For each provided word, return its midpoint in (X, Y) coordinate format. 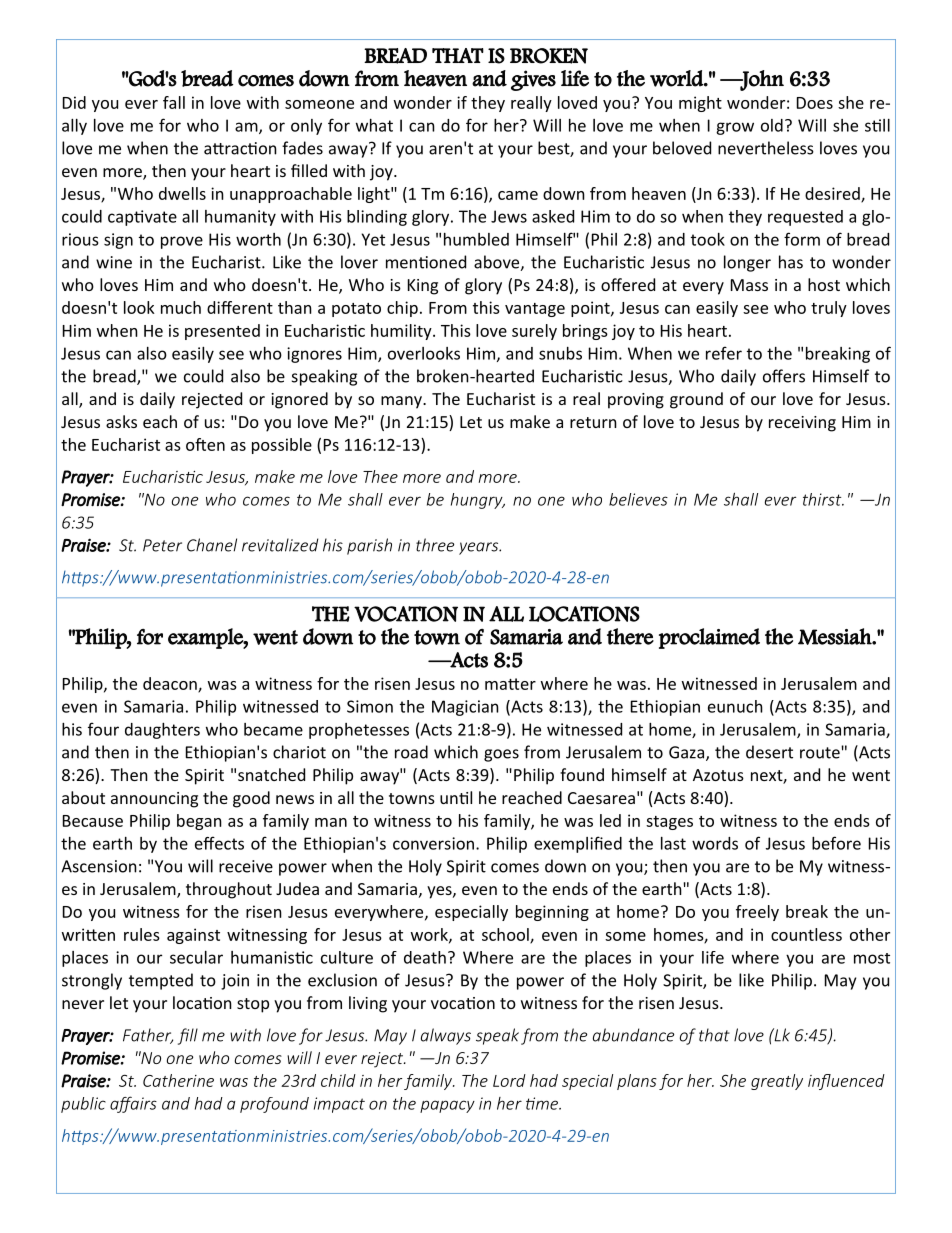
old (772, 125)
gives (533, 80)
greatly (777, 1082)
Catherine (178, 1080)
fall (174, 102)
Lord (509, 1080)
